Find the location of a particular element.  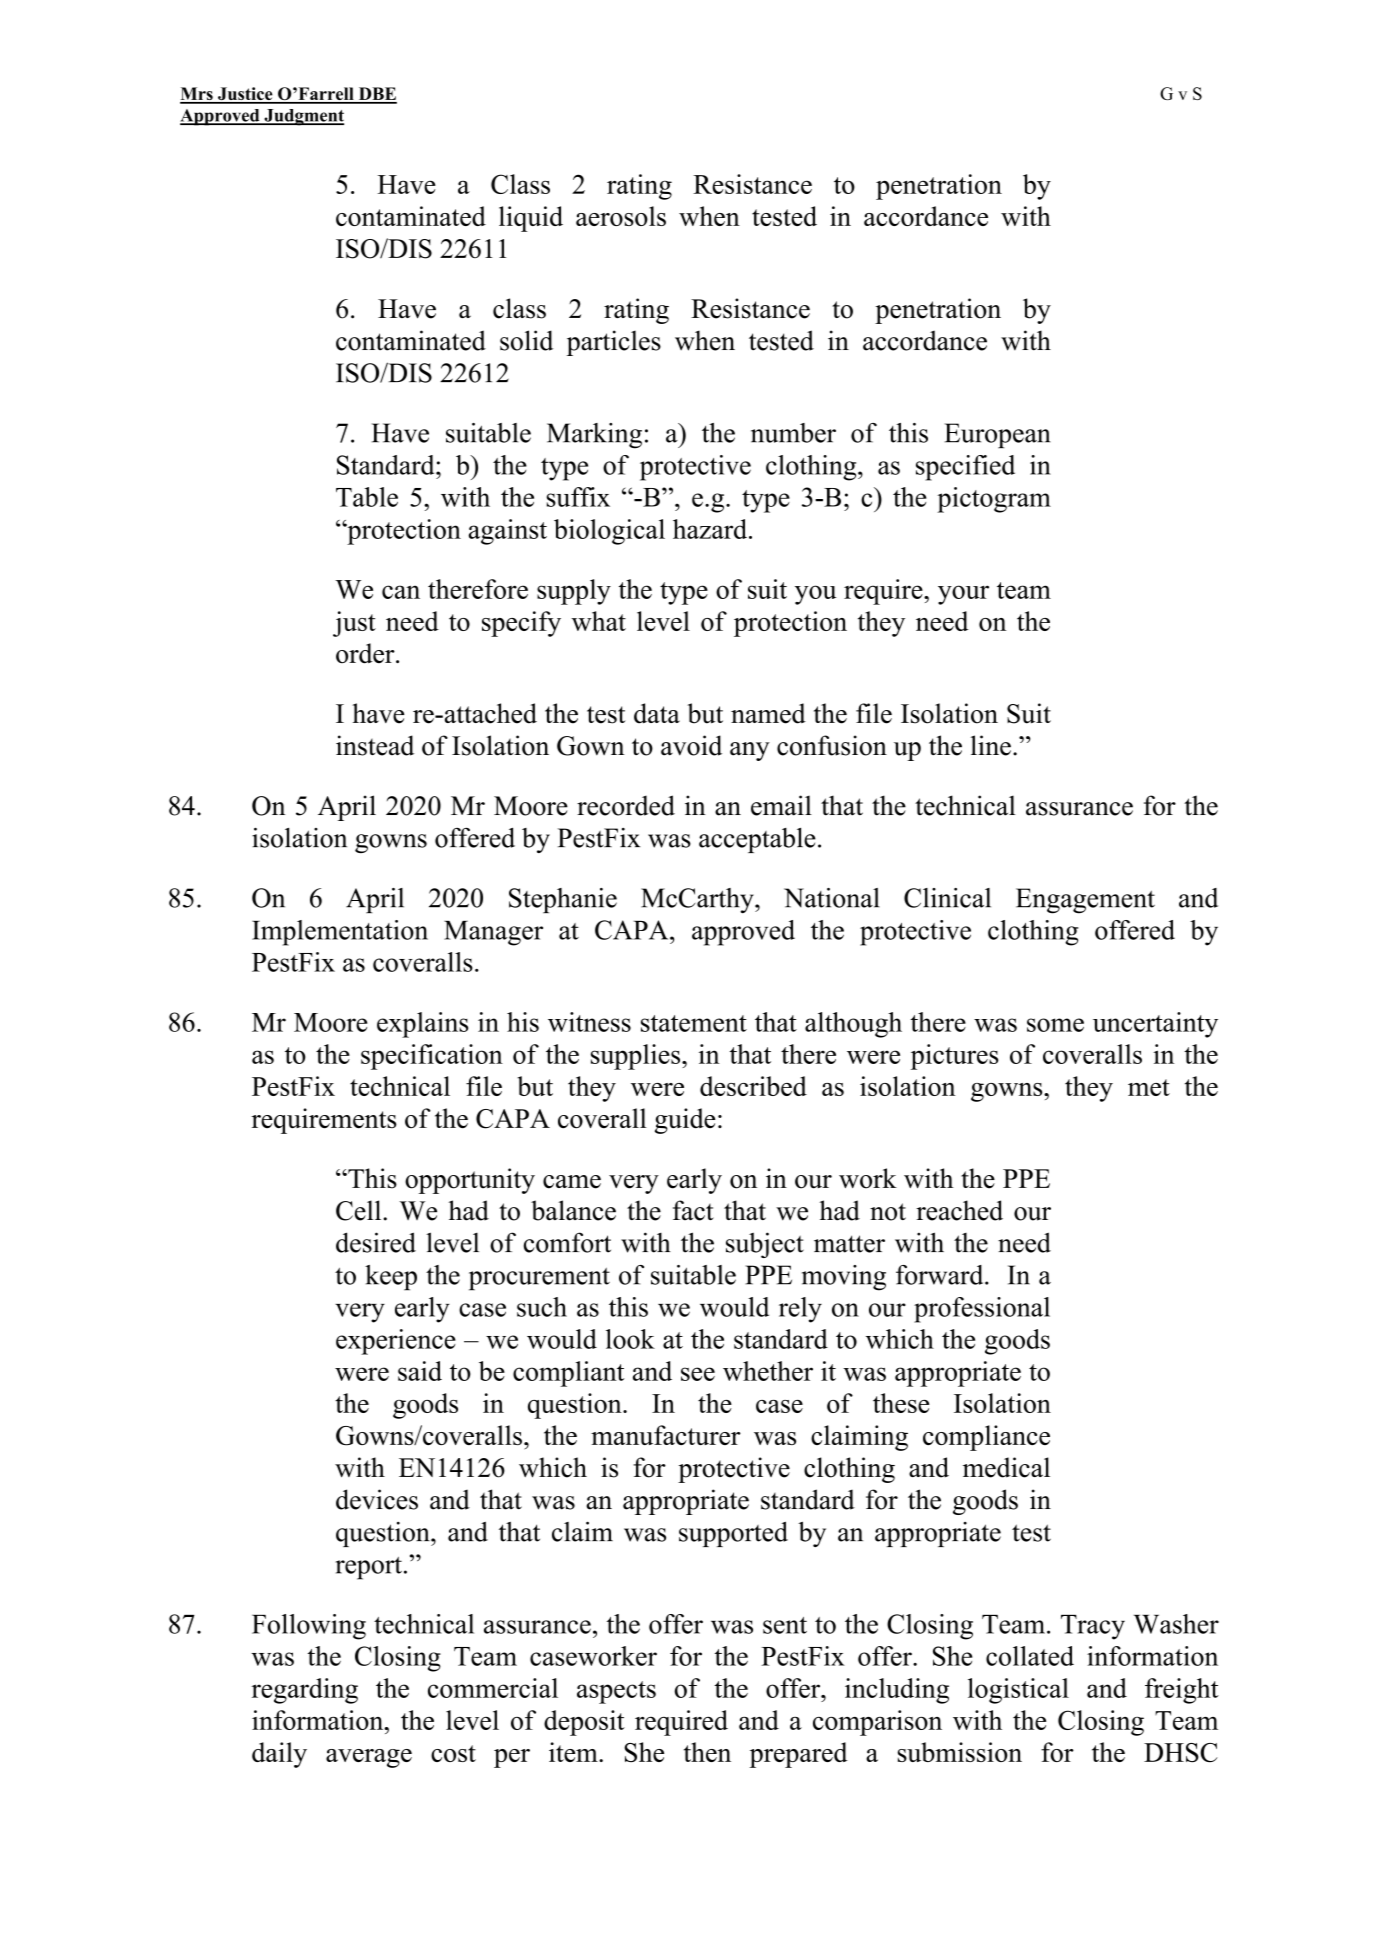

reached is located at coordinates (959, 1210).
